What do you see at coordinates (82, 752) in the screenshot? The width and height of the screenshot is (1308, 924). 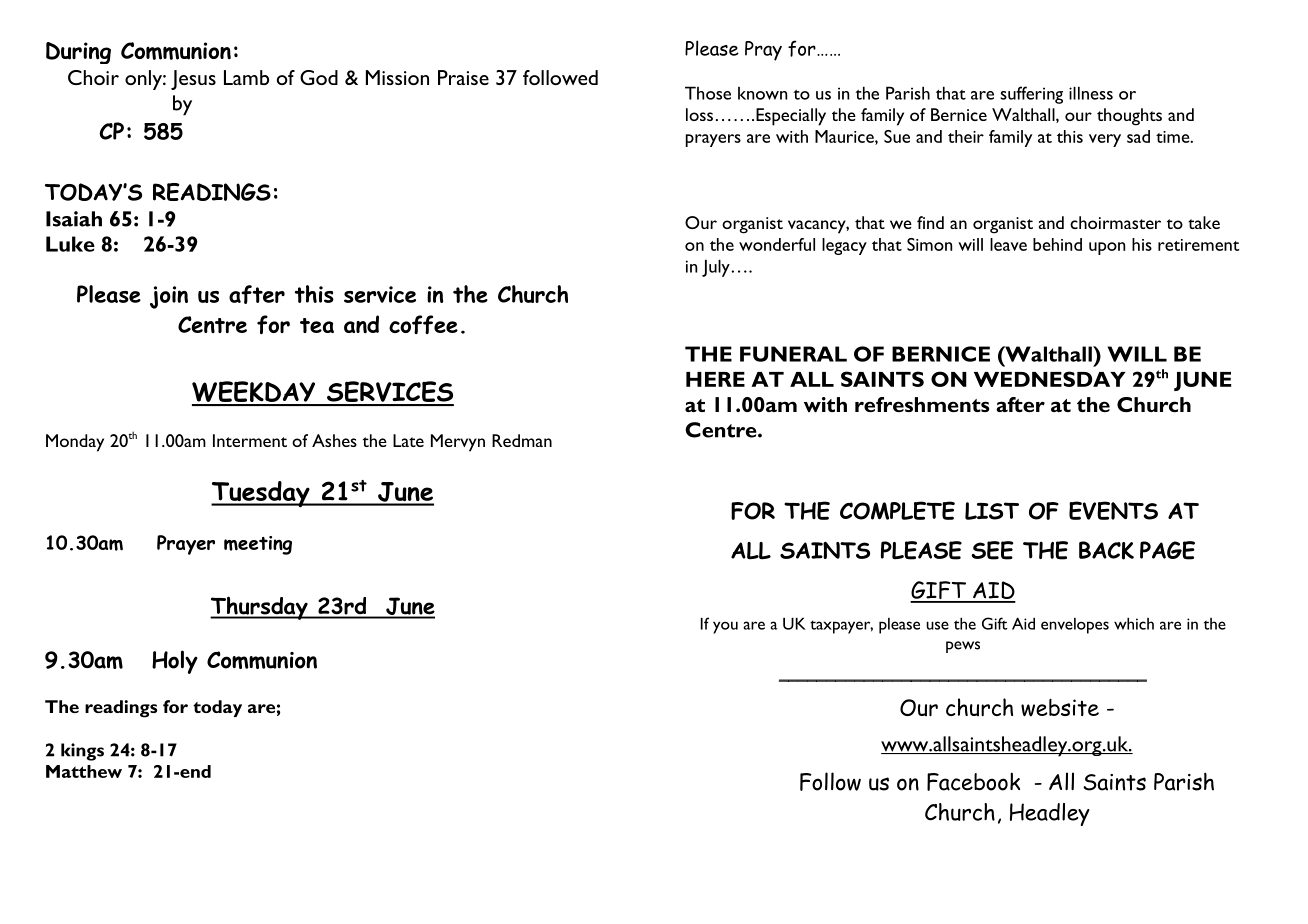 I see `kings` at bounding box center [82, 752].
